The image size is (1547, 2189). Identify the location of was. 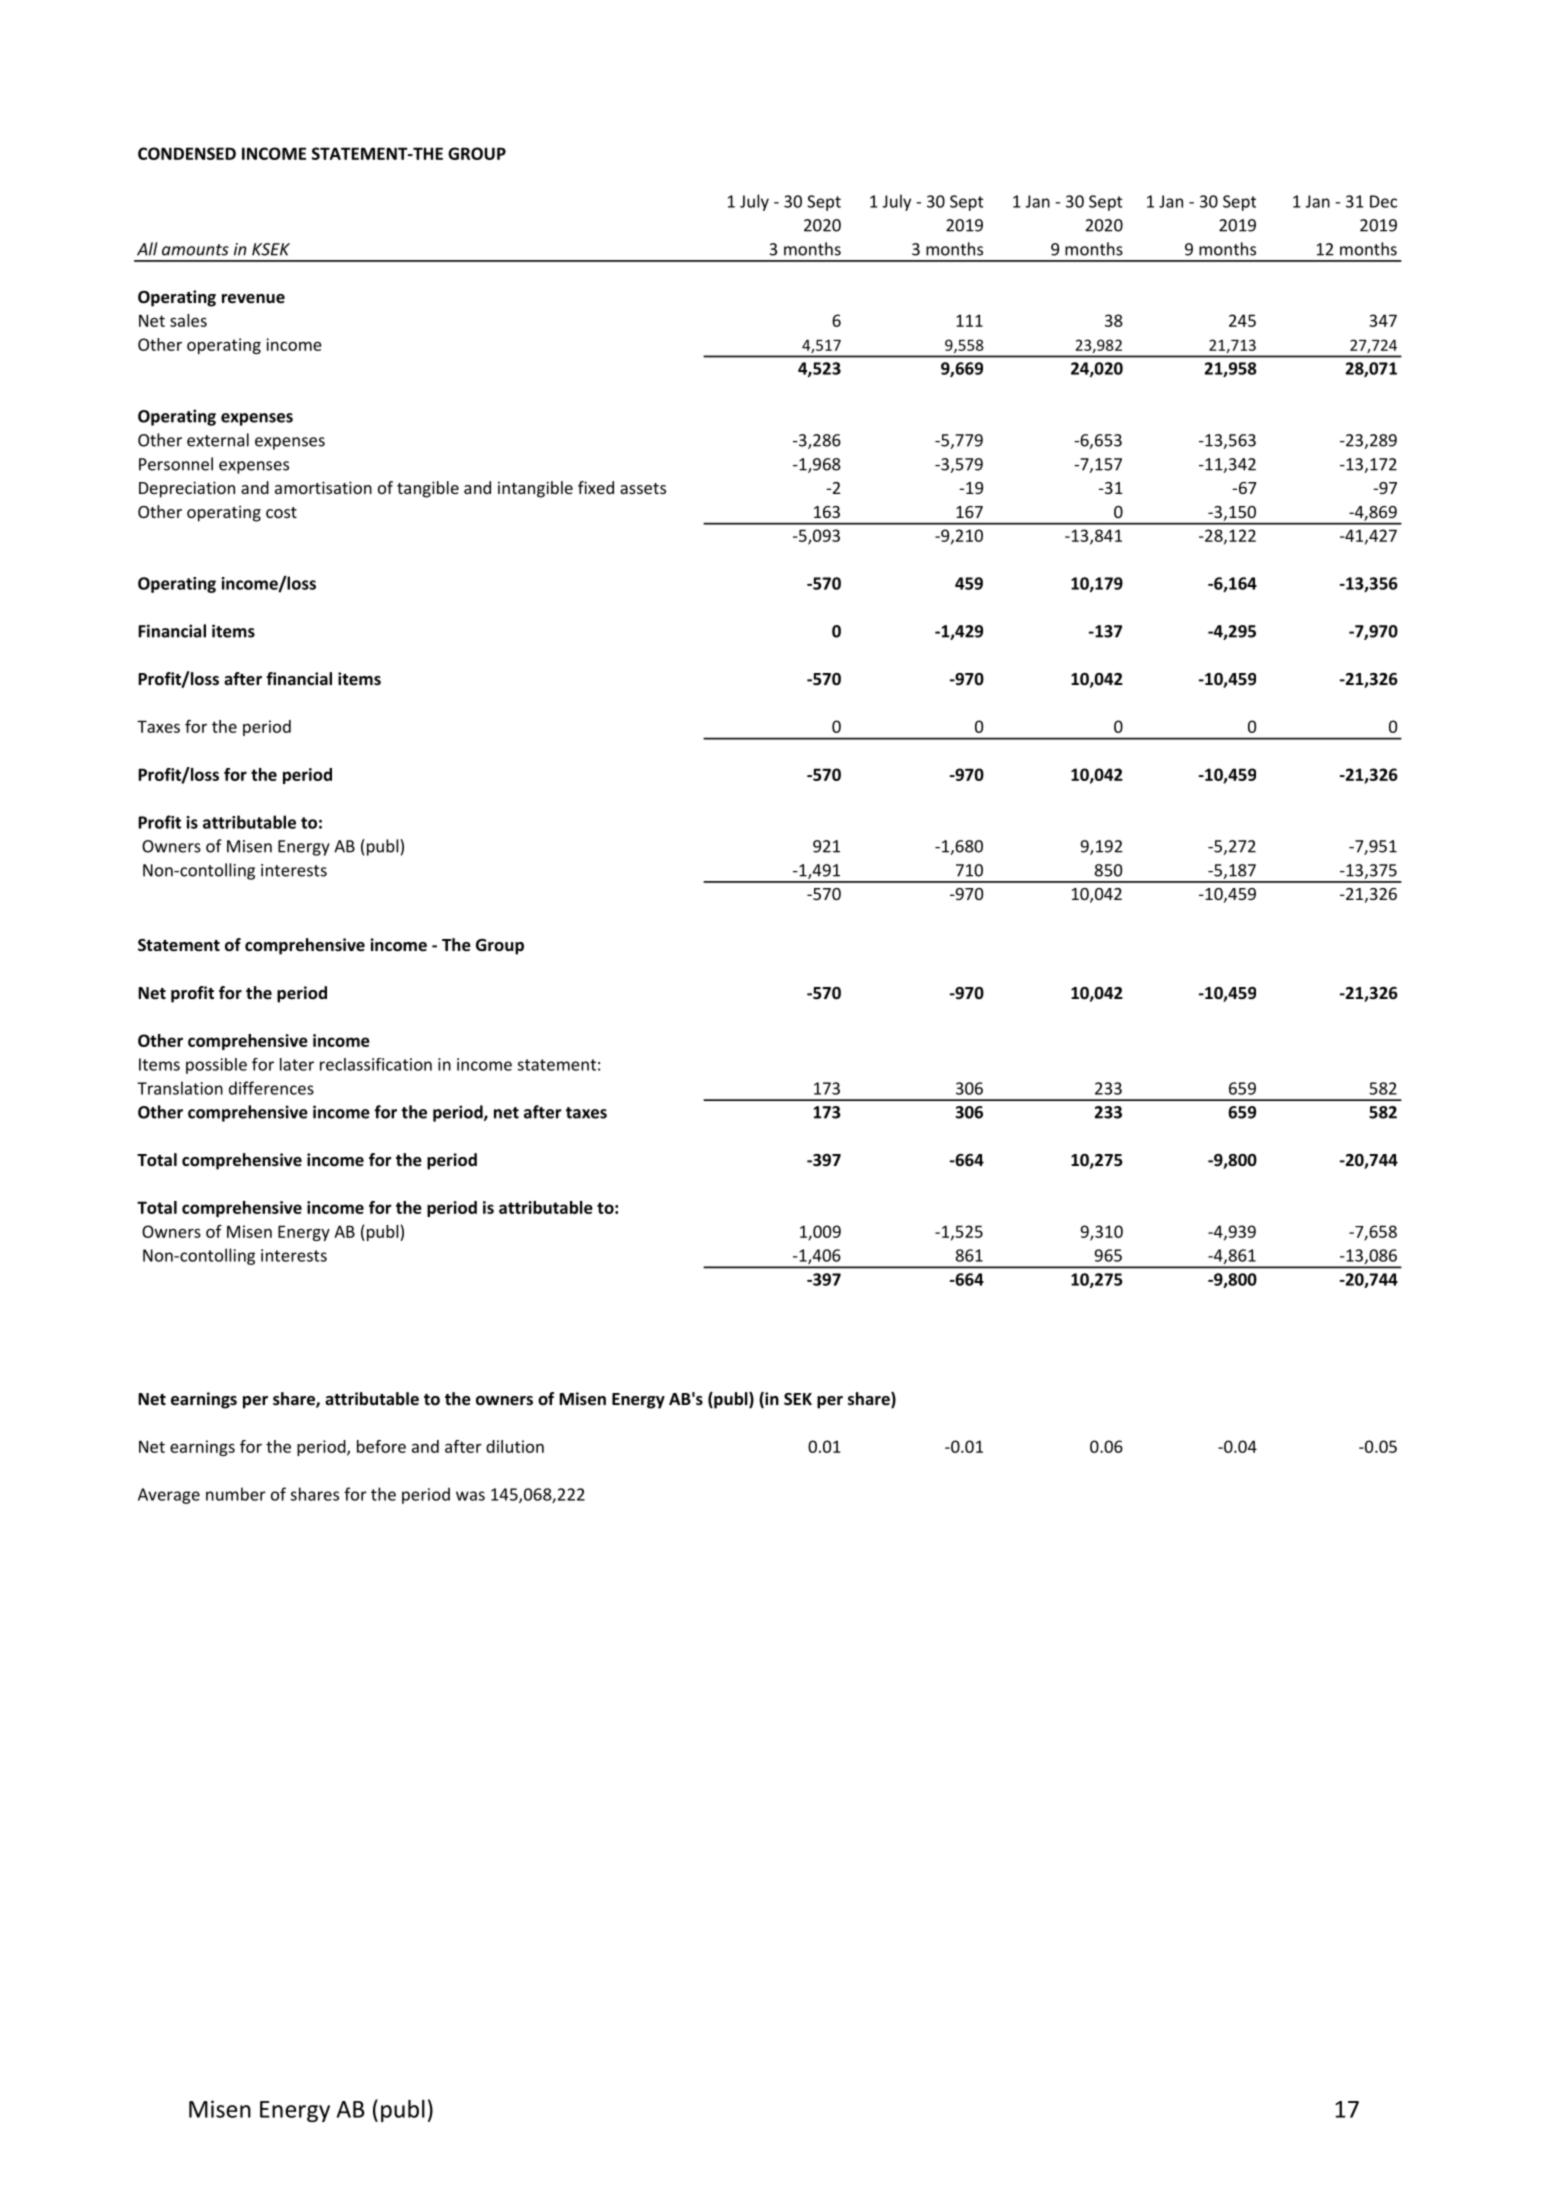
(470, 1496).
